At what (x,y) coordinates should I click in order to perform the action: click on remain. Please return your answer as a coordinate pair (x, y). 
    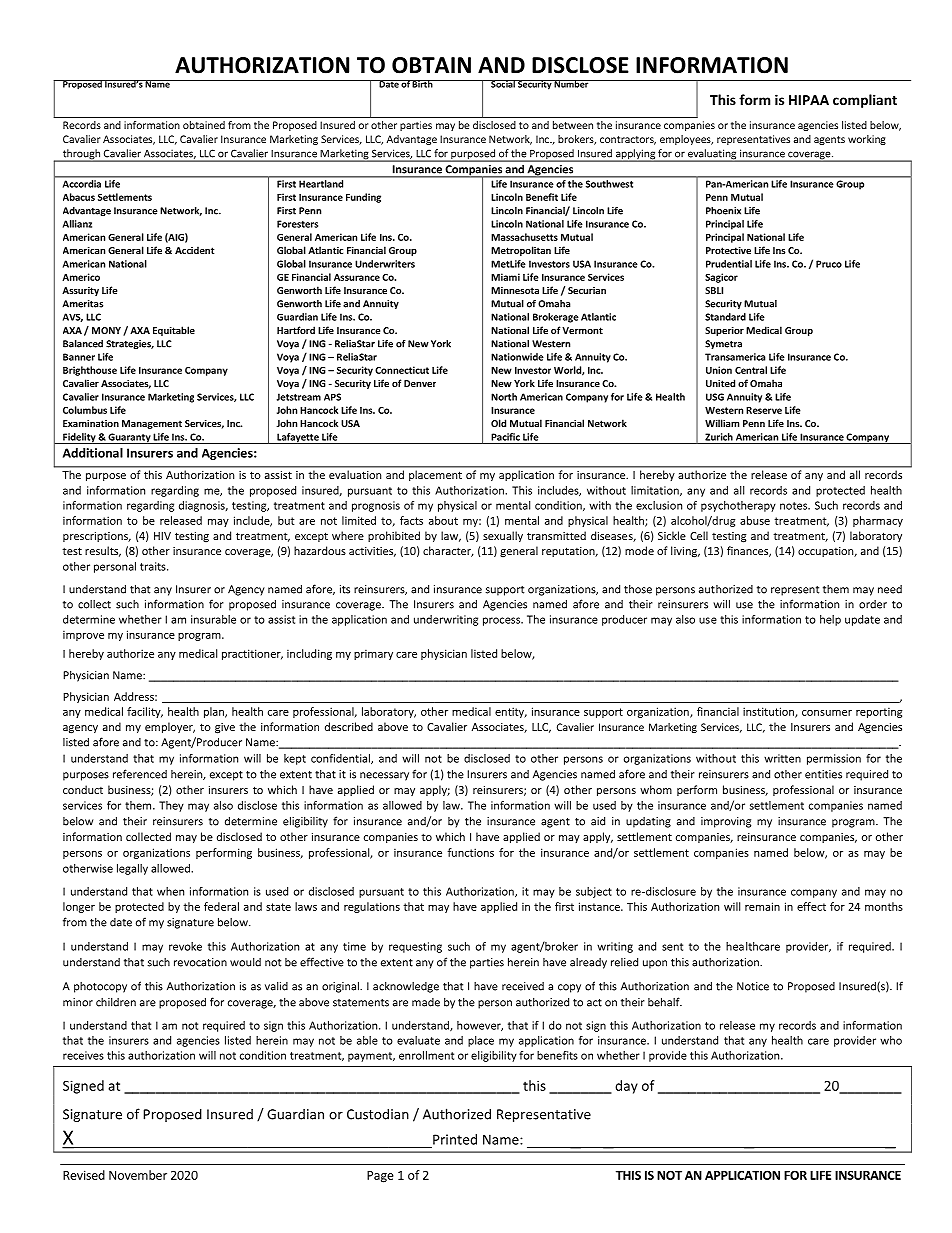
    Looking at the image, I should click on (762, 906).
